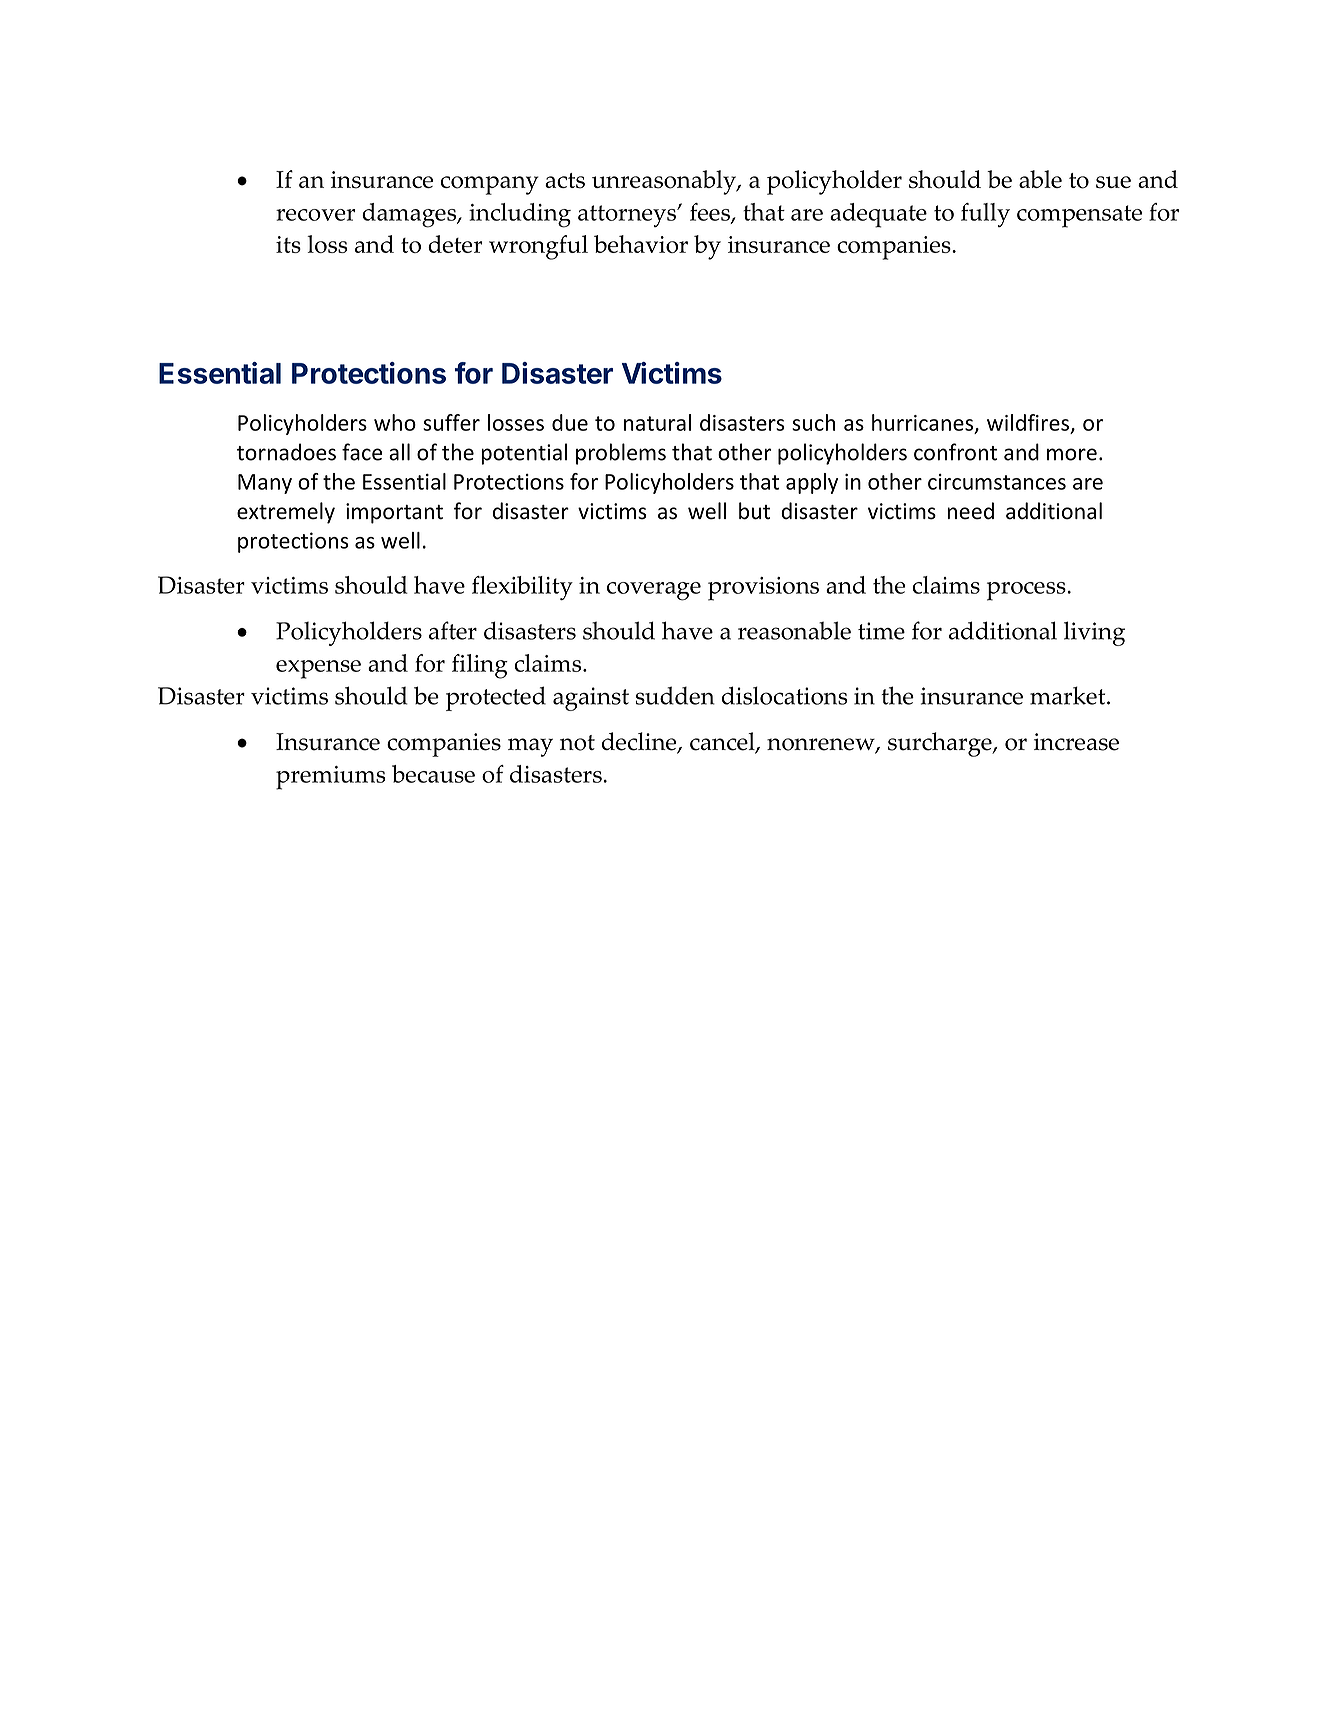 This screenshot has height=1735, width=1340. What do you see at coordinates (985, 215) in the screenshot?
I see `fully` at bounding box center [985, 215].
